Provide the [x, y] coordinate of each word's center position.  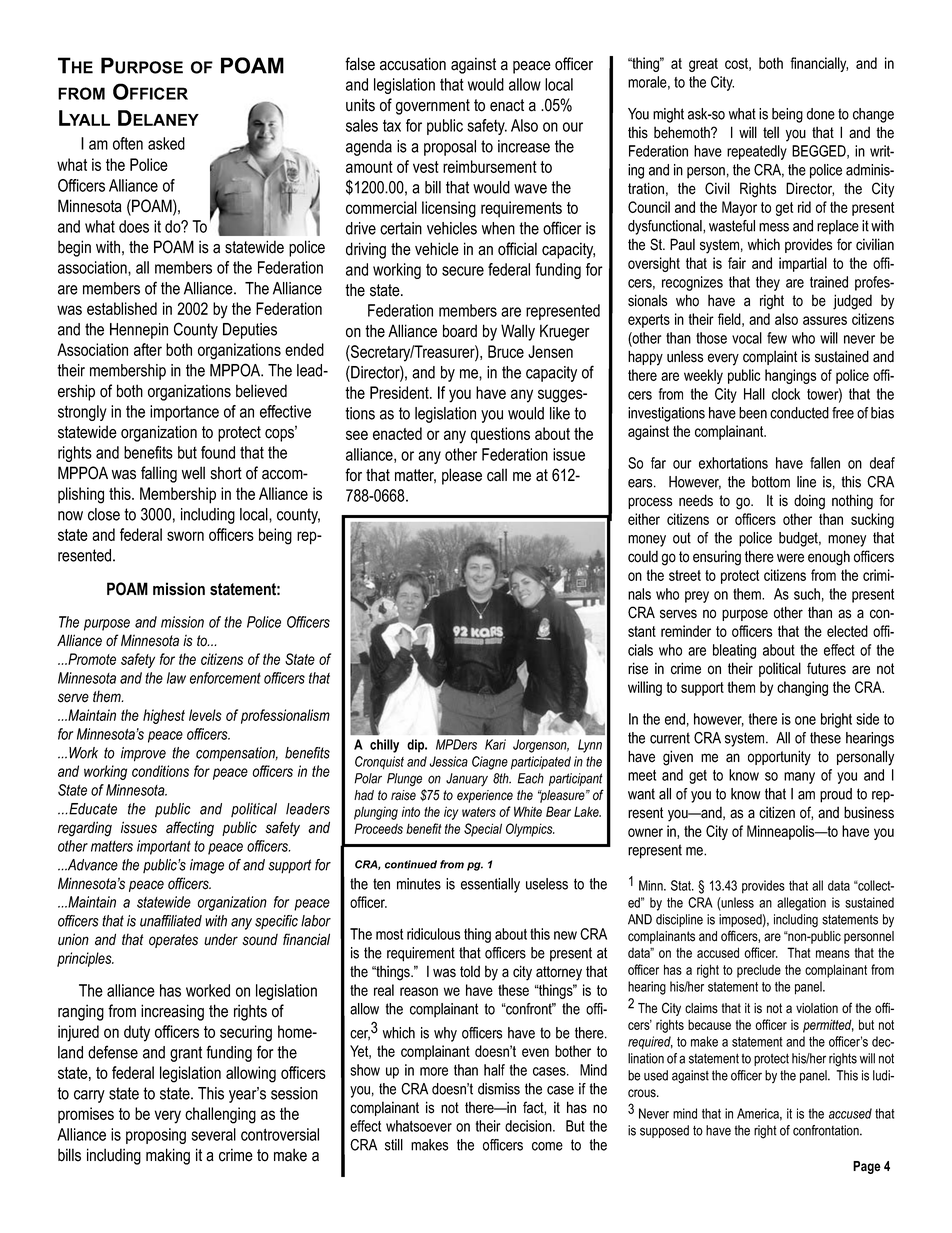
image [207, 866]
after [148, 349]
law [176, 678]
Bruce [506, 351]
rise [638, 668]
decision [529, 1126]
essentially [490, 885]
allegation [801, 904]
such [807, 594]
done [821, 114]
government [433, 107]
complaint [770, 357]
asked [166, 143]
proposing [156, 1136]
